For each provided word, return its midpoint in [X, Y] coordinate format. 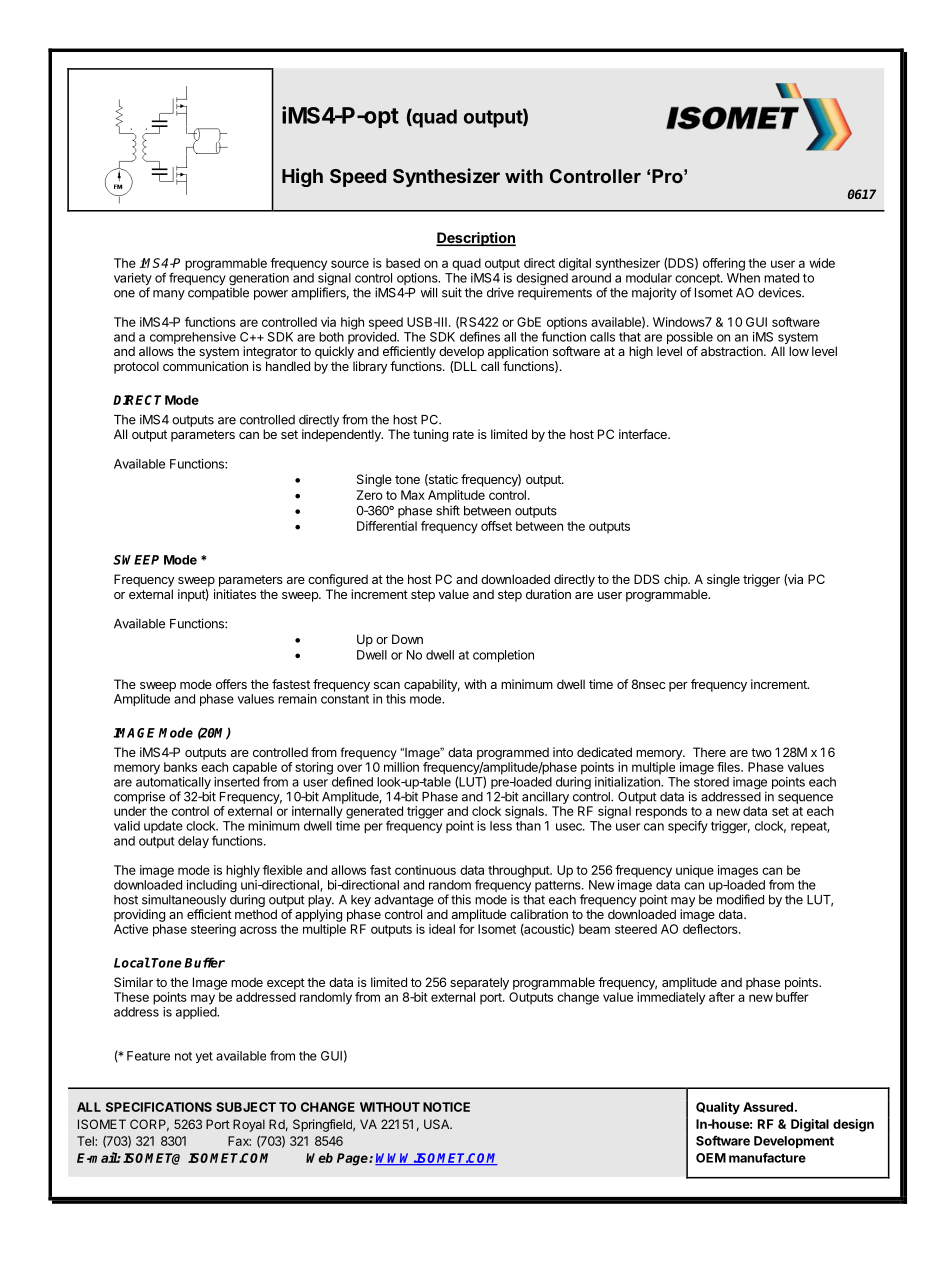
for [467, 929]
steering [213, 930]
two [761, 752]
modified [740, 899]
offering [724, 264]
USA [438, 1124]
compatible [218, 293]
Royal [249, 1125]
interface [644, 434]
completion [503, 656]
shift [448, 510]
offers [231, 684]
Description [476, 239]
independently [342, 435]
